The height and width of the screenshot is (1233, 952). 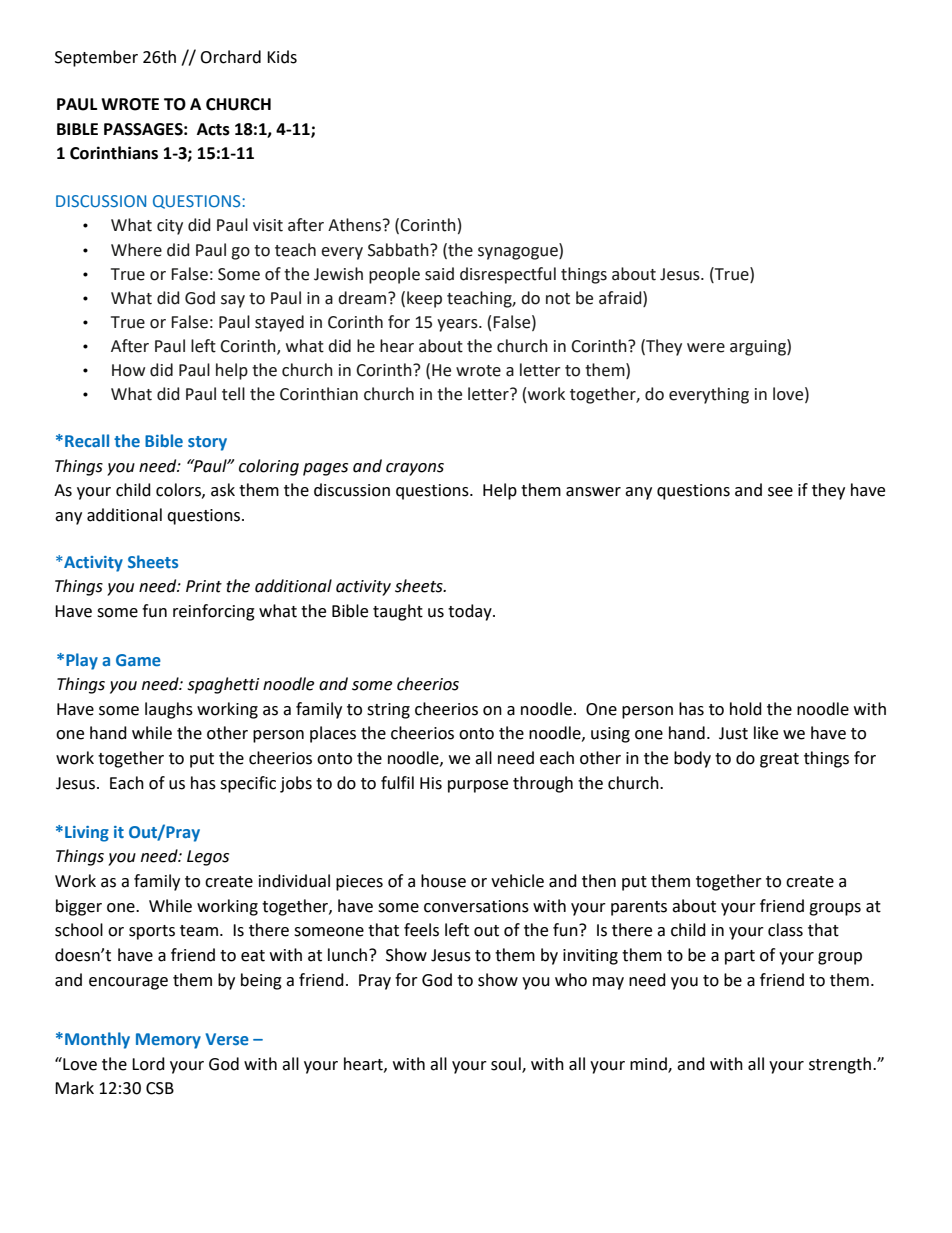 I want to click on Lord, so click(x=148, y=1064).
